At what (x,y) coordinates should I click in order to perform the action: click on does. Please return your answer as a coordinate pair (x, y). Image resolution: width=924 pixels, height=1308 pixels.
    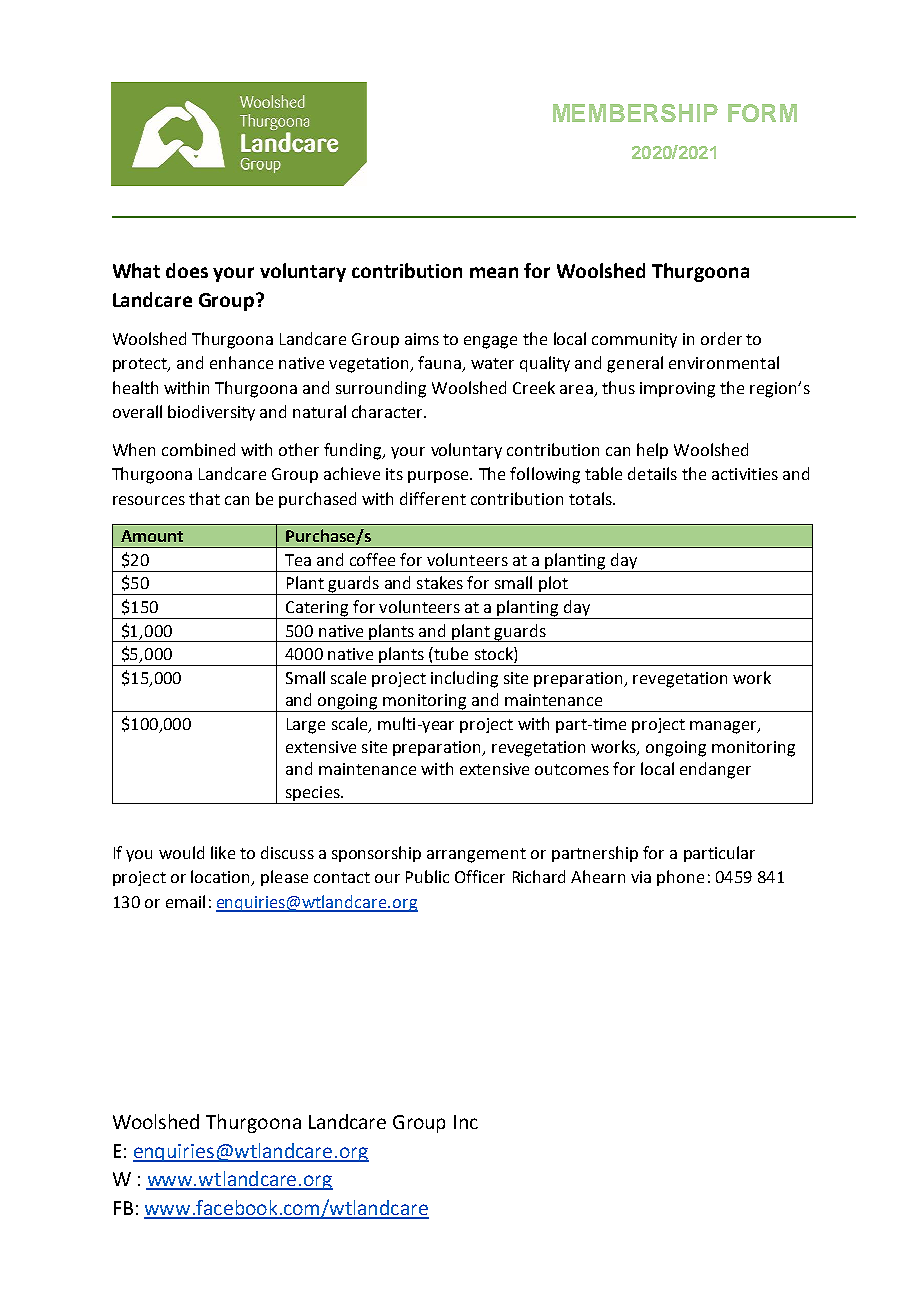
    Looking at the image, I should click on (187, 270).
